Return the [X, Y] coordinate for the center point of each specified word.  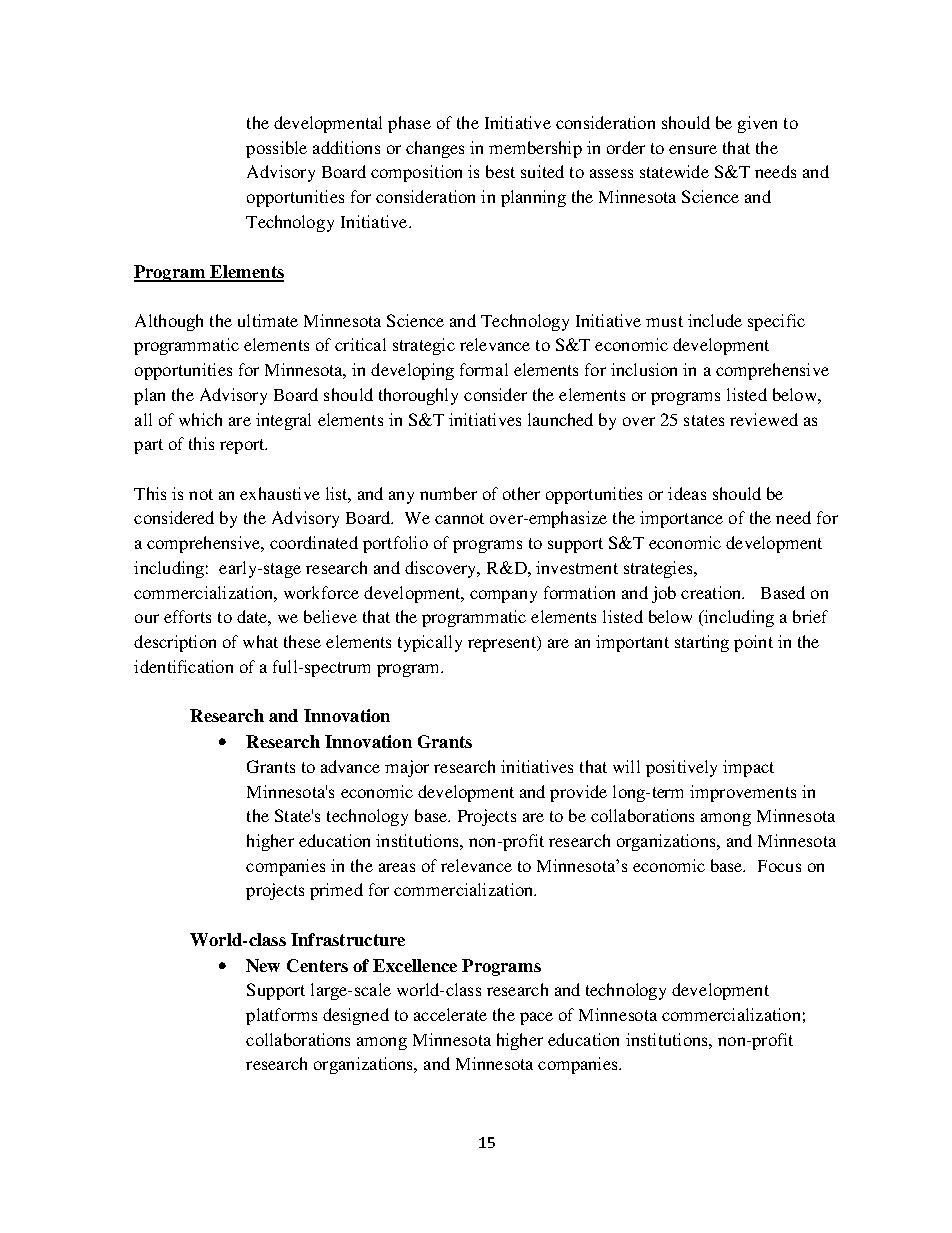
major [407, 768]
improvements [743, 793]
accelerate [450, 1014]
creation [712, 592]
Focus [779, 866]
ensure [693, 149]
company [503, 596]
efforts [187, 616]
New [263, 965]
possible [276, 149]
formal [484, 369]
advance [350, 766]
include [715, 320]
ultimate [268, 320]
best [500, 171]
